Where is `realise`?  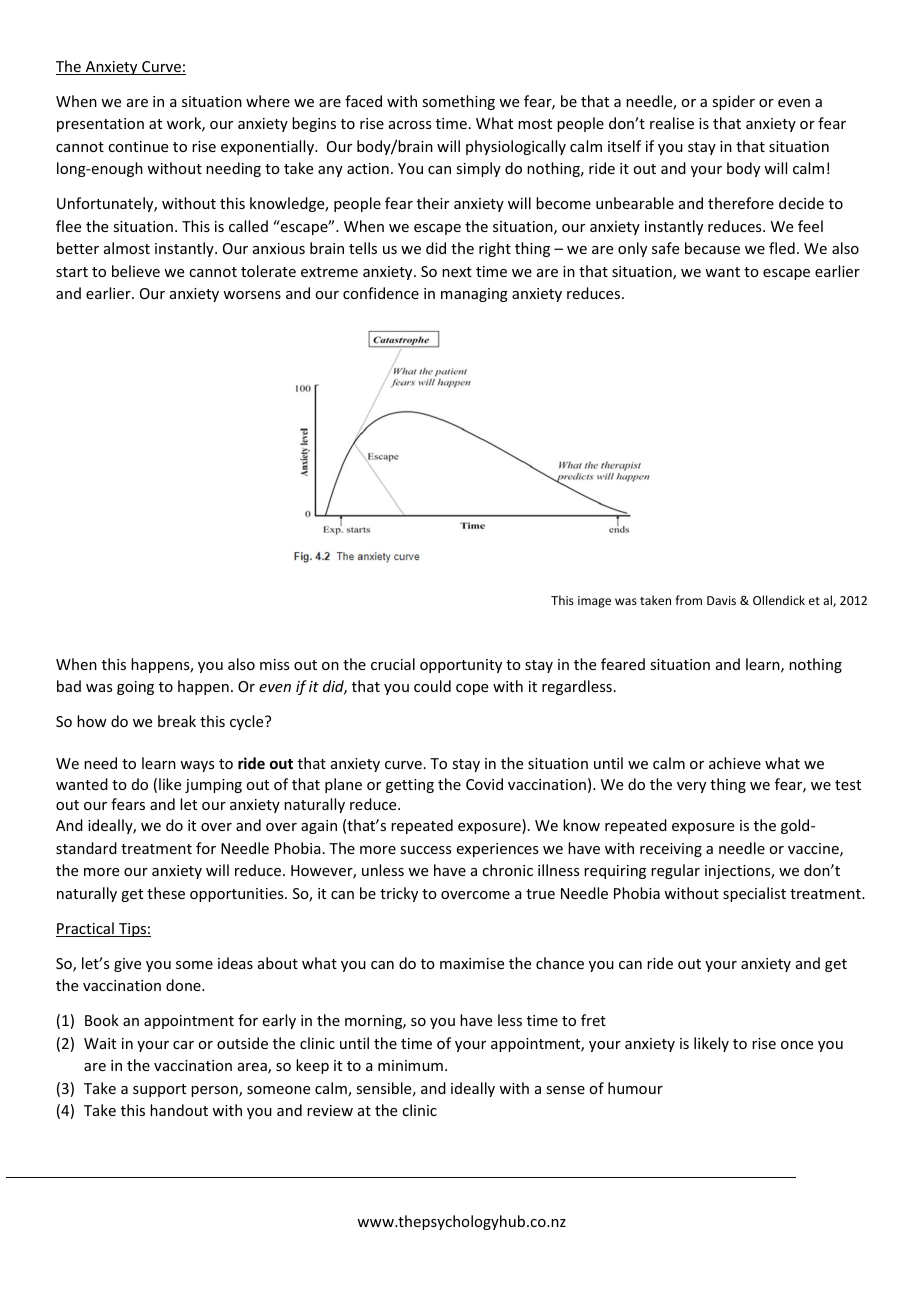
realise is located at coordinates (672, 123).
